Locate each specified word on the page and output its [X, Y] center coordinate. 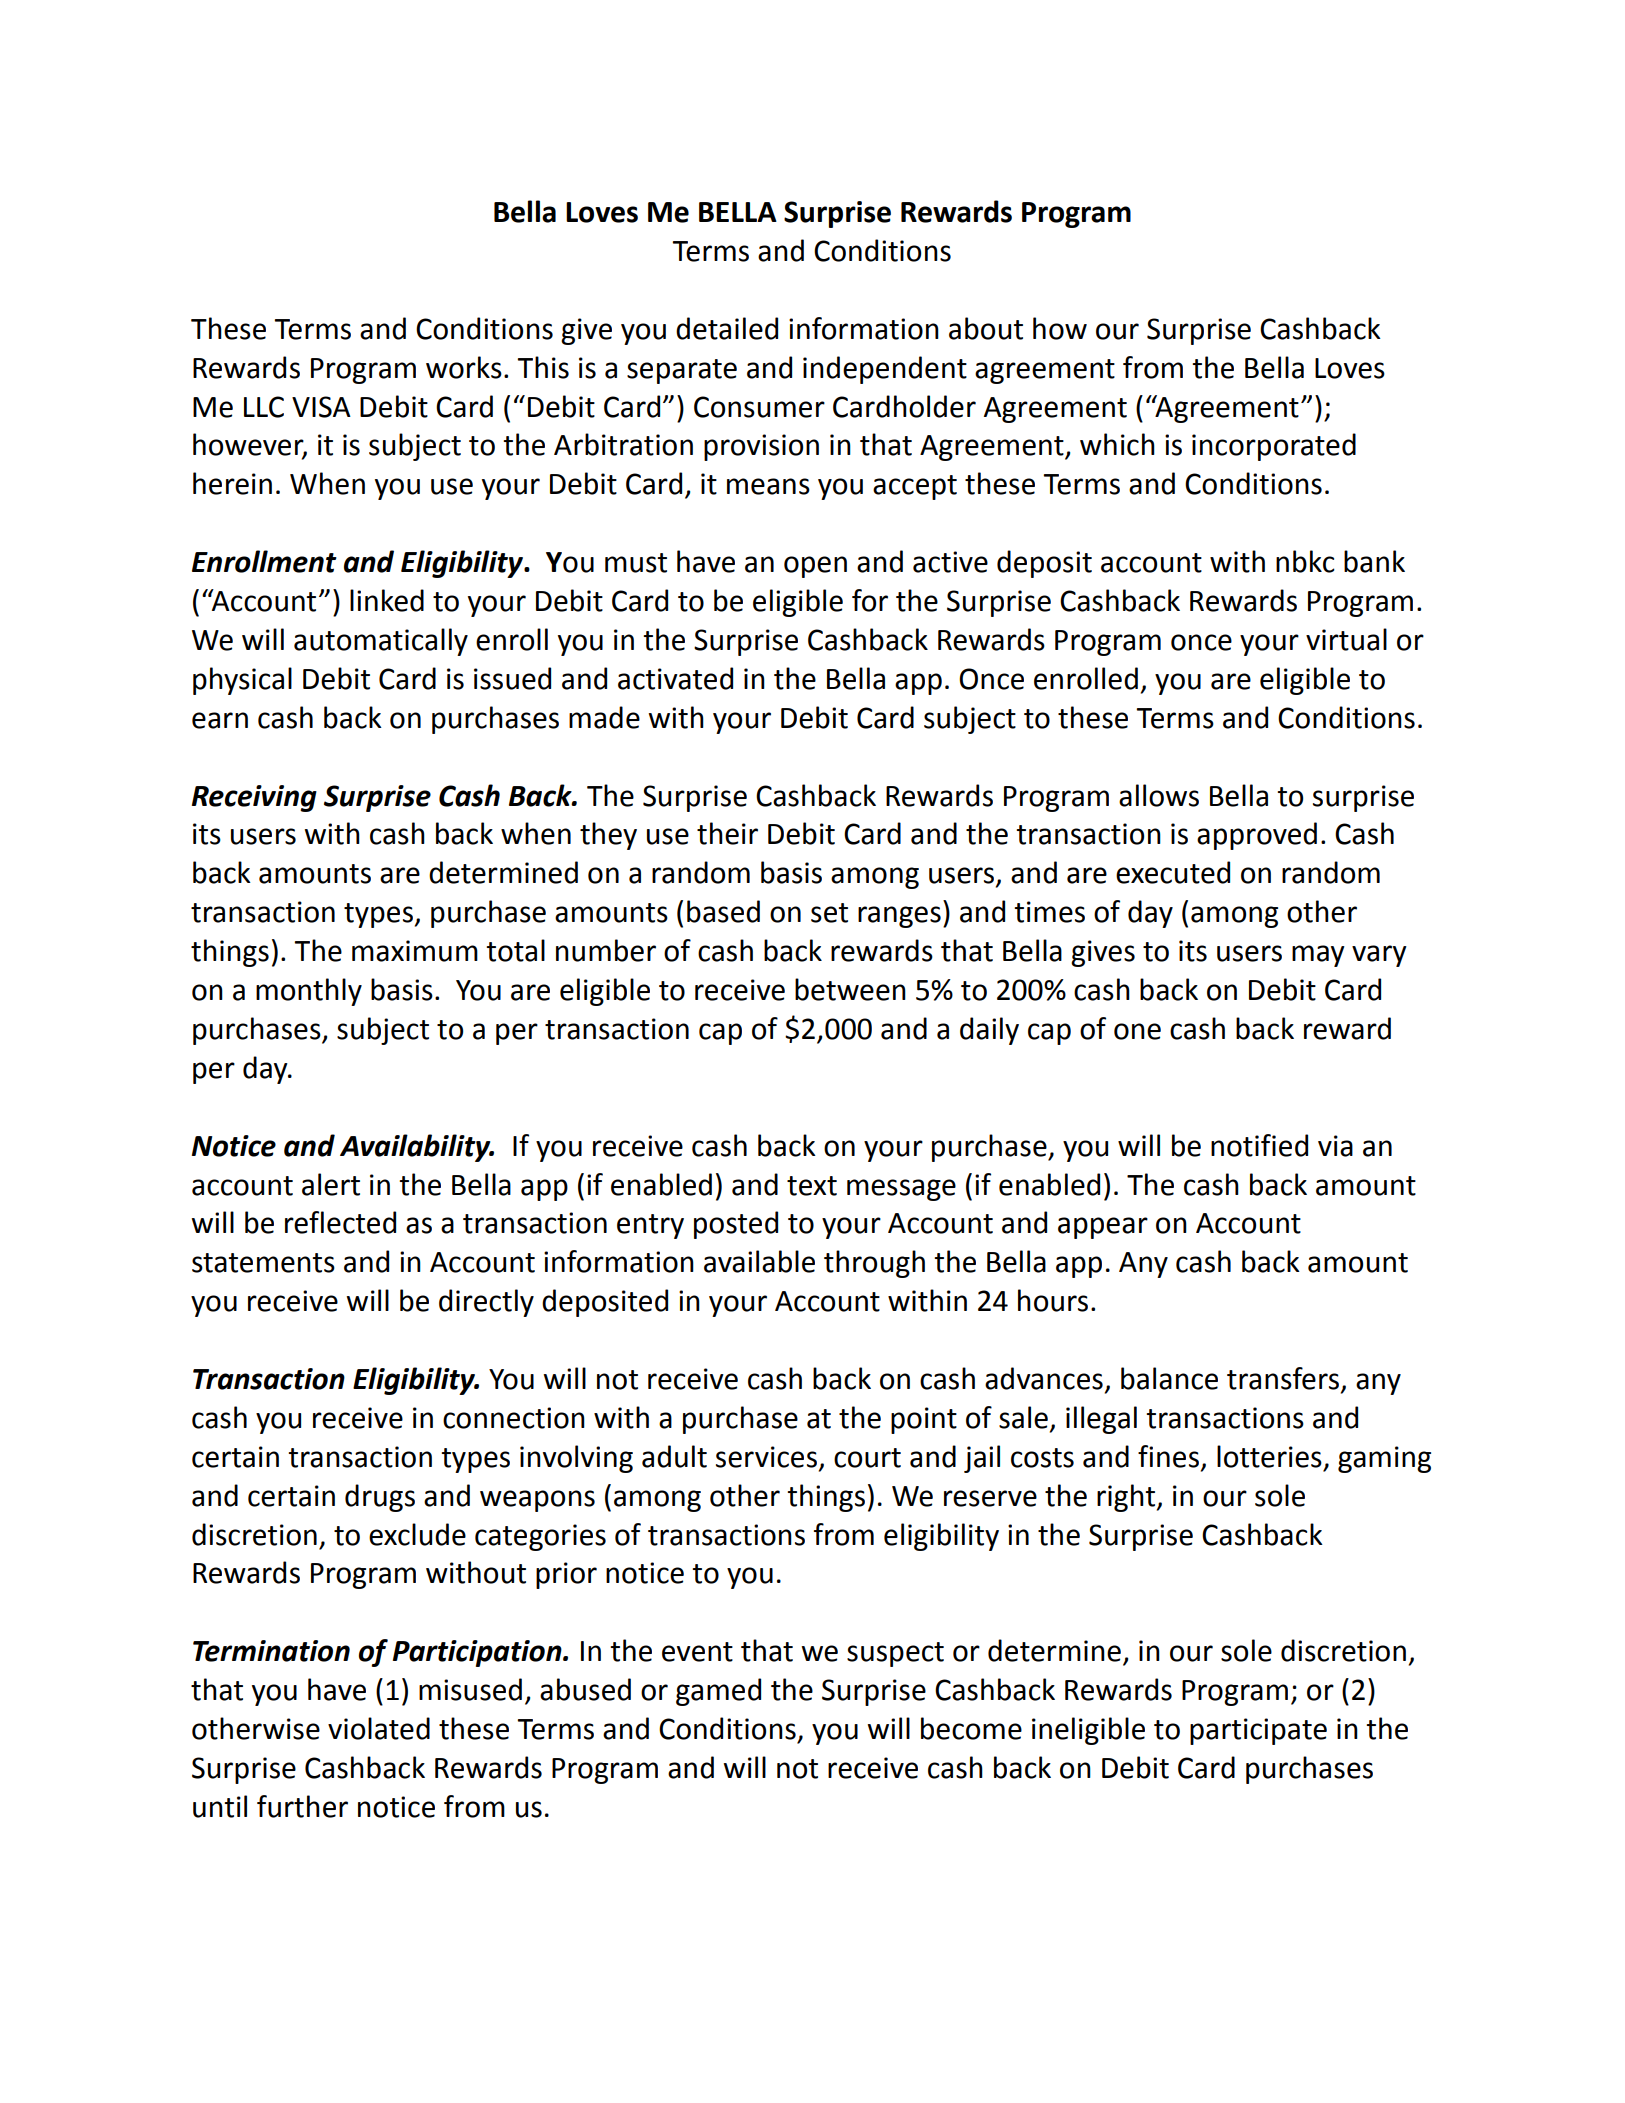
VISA [321, 407]
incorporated [1274, 447]
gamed [718, 1692]
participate [1258, 1731]
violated [379, 1728]
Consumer [759, 407]
